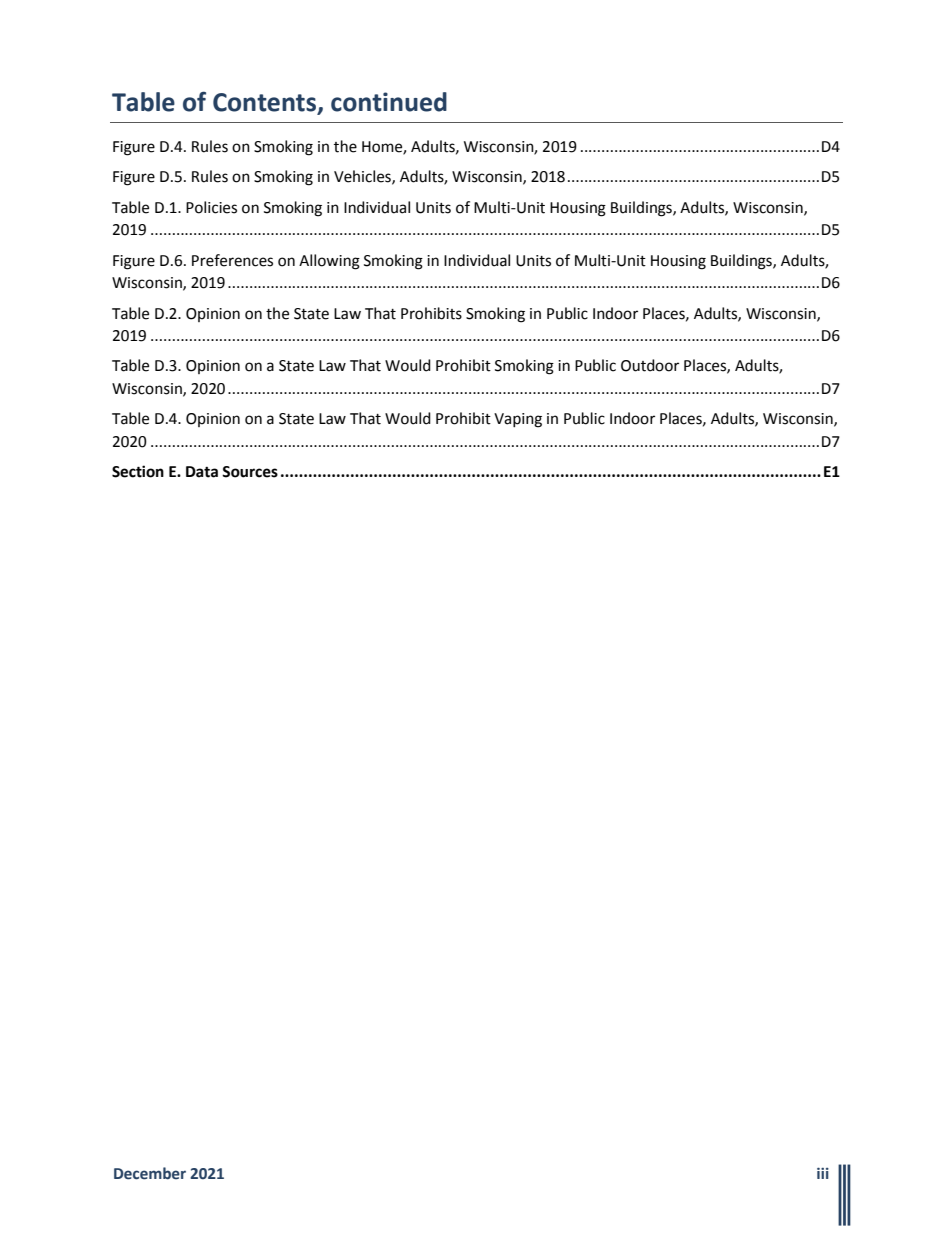  Describe the element at coordinates (823, 1173) in the screenshot. I see `iii` at that location.
